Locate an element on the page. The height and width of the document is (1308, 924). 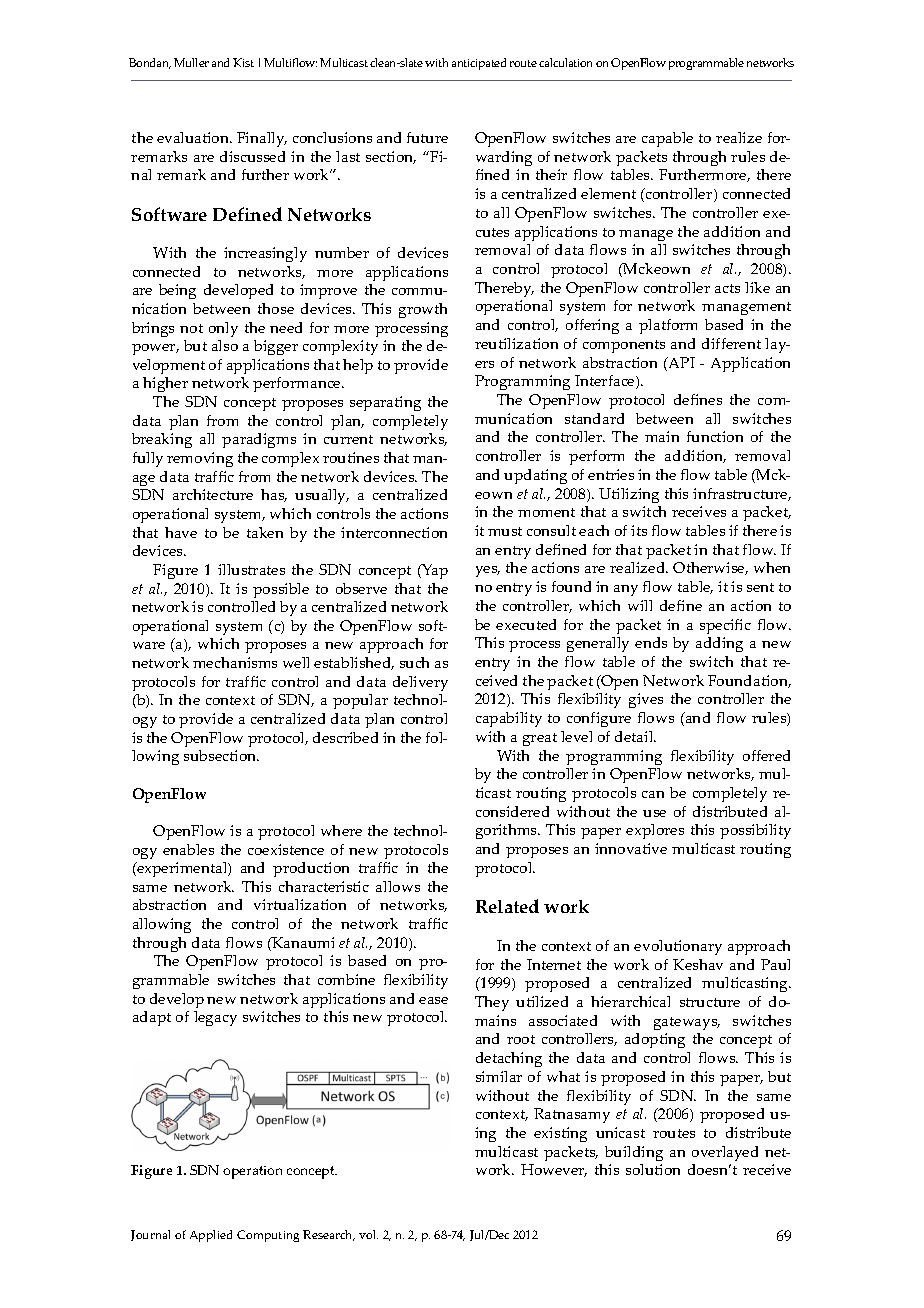
Kist is located at coordinates (243, 62).
